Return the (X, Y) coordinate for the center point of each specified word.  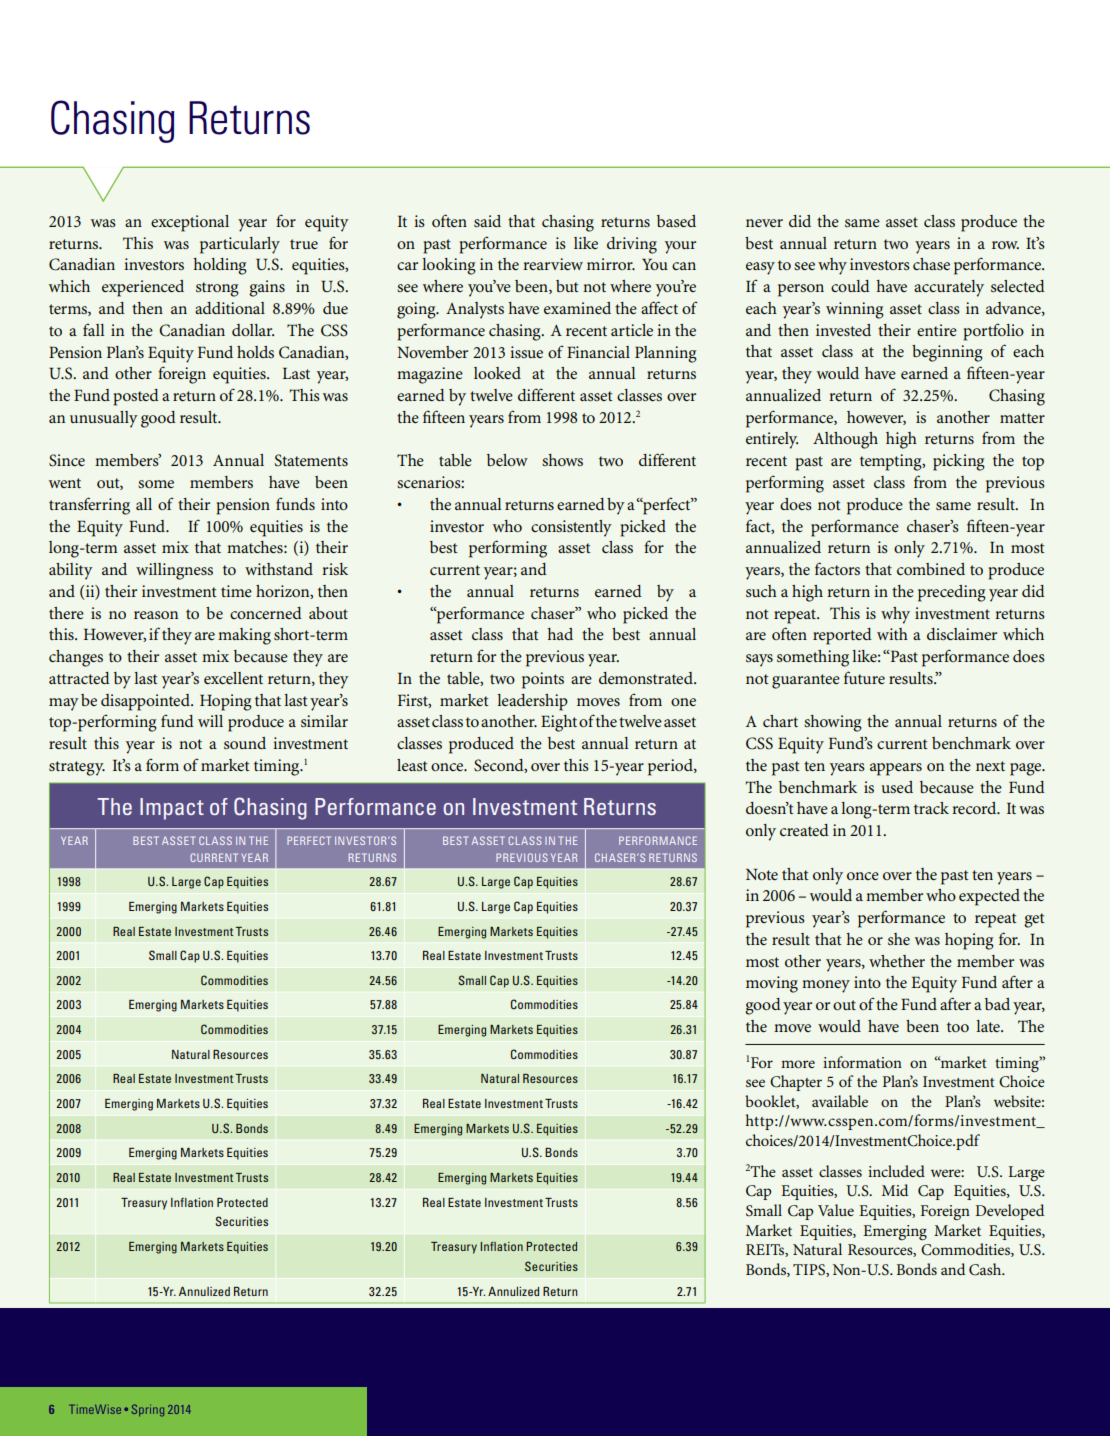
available (840, 1101)
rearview (553, 264)
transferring (89, 506)
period (671, 767)
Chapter (796, 1083)
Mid (895, 1190)
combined (931, 569)
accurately (949, 288)
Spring (148, 1410)
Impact (172, 809)
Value (836, 1210)
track (931, 808)
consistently (571, 528)
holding (220, 266)
